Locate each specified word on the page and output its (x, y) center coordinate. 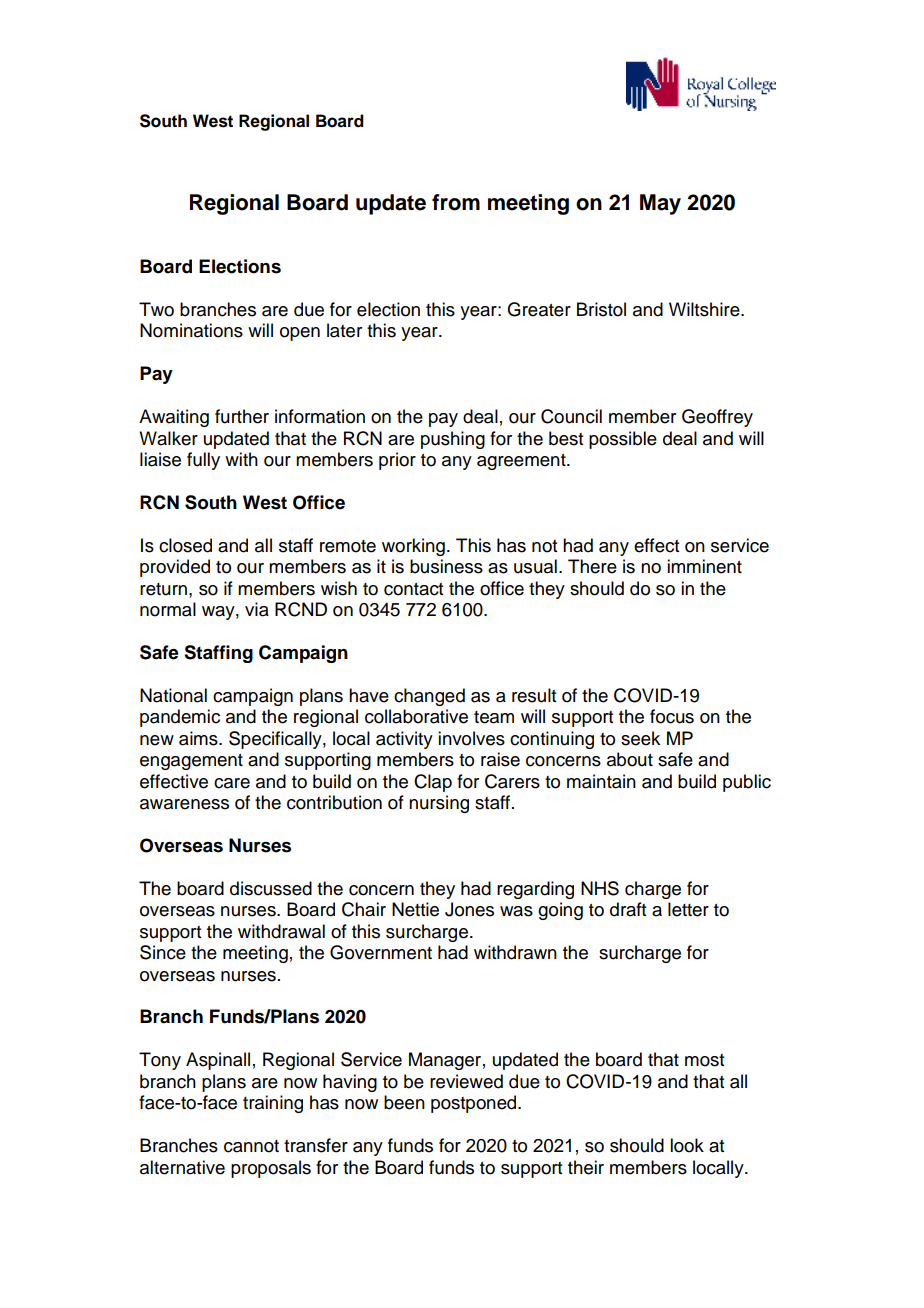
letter (688, 909)
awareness (184, 804)
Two (156, 309)
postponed (475, 1104)
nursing (439, 804)
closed (185, 545)
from (456, 202)
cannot (251, 1146)
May (660, 204)
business (446, 566)
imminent (704, 566)
